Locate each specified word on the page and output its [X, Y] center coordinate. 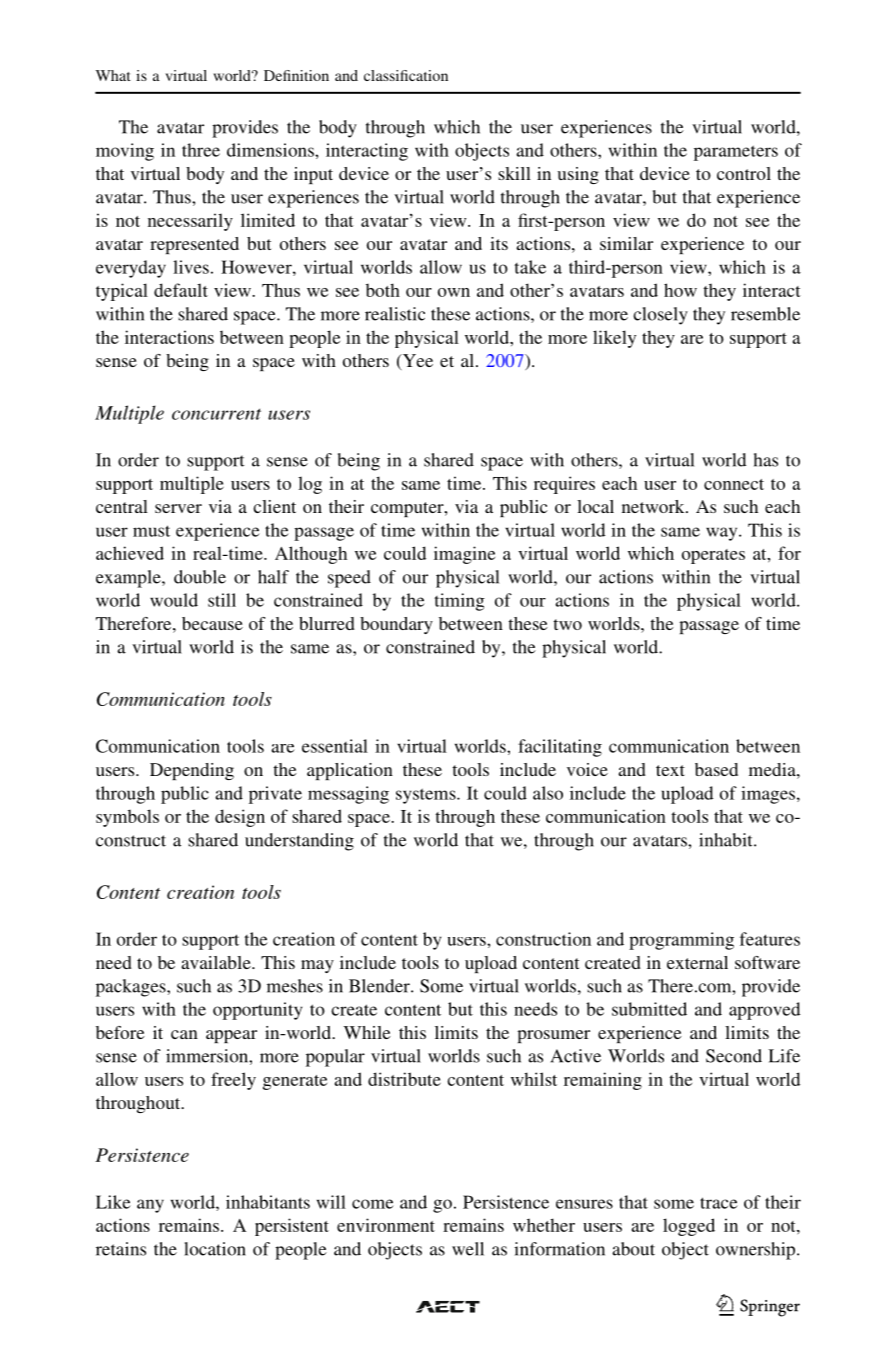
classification [406, 75]
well [468, 1249]
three [201, 150]
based [716, 769]
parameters [736, 153]
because [212, 623]
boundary [396, 625]
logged [689, 1227]
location [215, 1249]
